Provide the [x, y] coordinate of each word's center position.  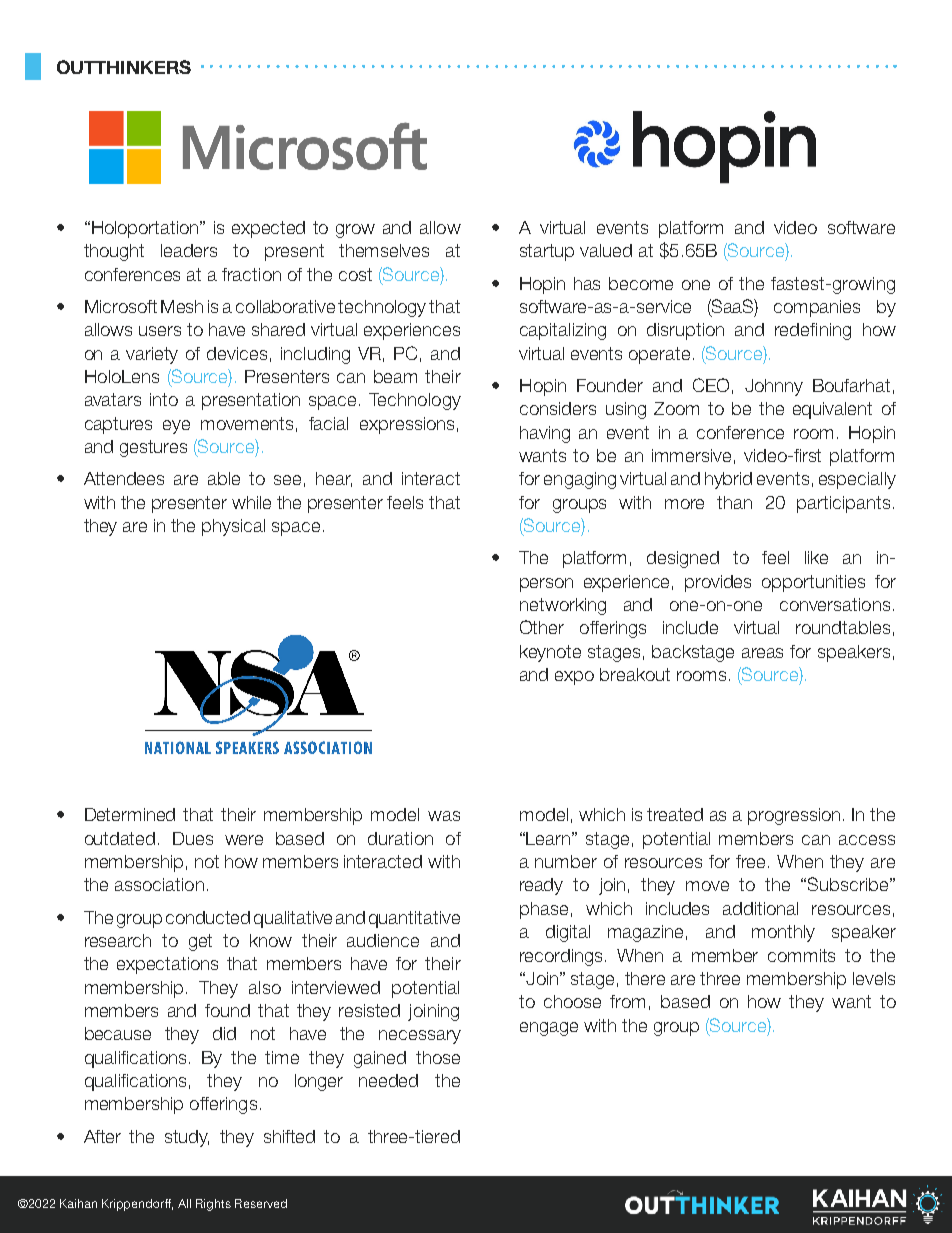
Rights [213, 1205]
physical [233, 527]
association [159, 884]
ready [541, 886]
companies [817, 308]
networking [563, 606]
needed [388, 1080]
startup [547, 252]
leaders [189, 250]
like [816, 557]
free [752, 861]
